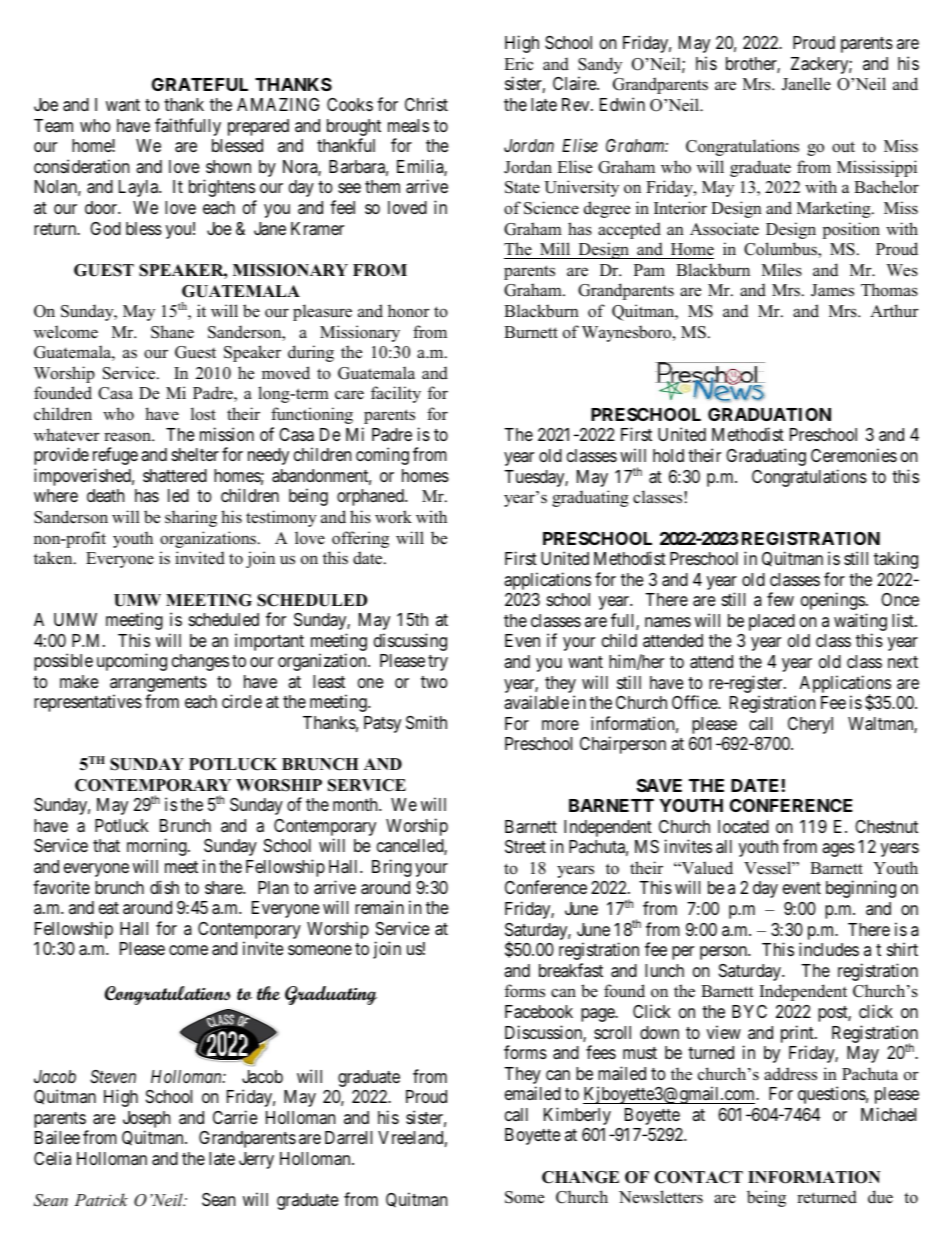  Describe the element at coordinates (158, 685) in the document. I see `arrangements` at that location.
